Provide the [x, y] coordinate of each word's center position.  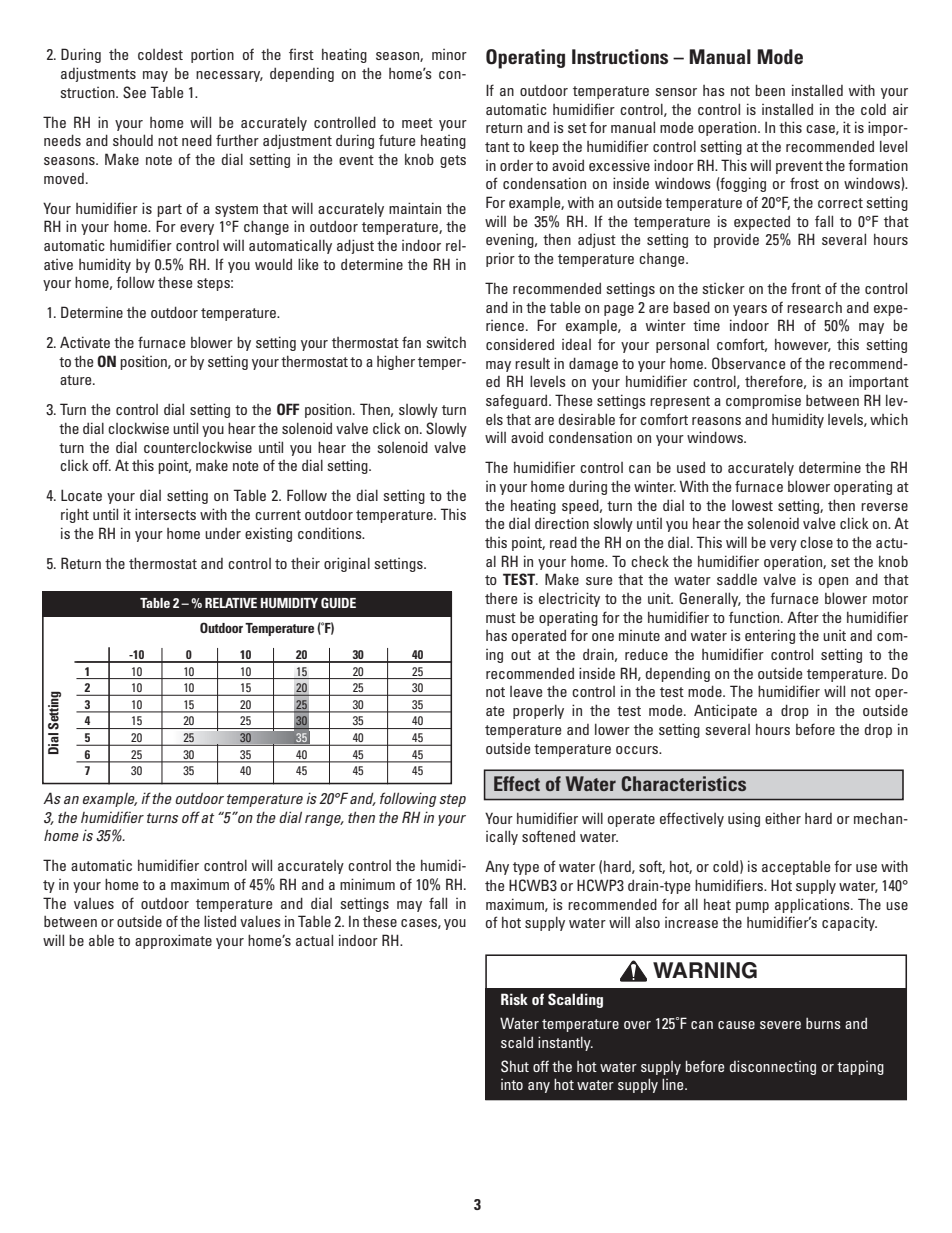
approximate [173, 941]
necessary [229, 76]
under [223, 533]
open [833, 582]
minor [449, 54]
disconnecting [773, 1067]
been [770, 90]
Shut [515, 1066]
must [501, 618]
